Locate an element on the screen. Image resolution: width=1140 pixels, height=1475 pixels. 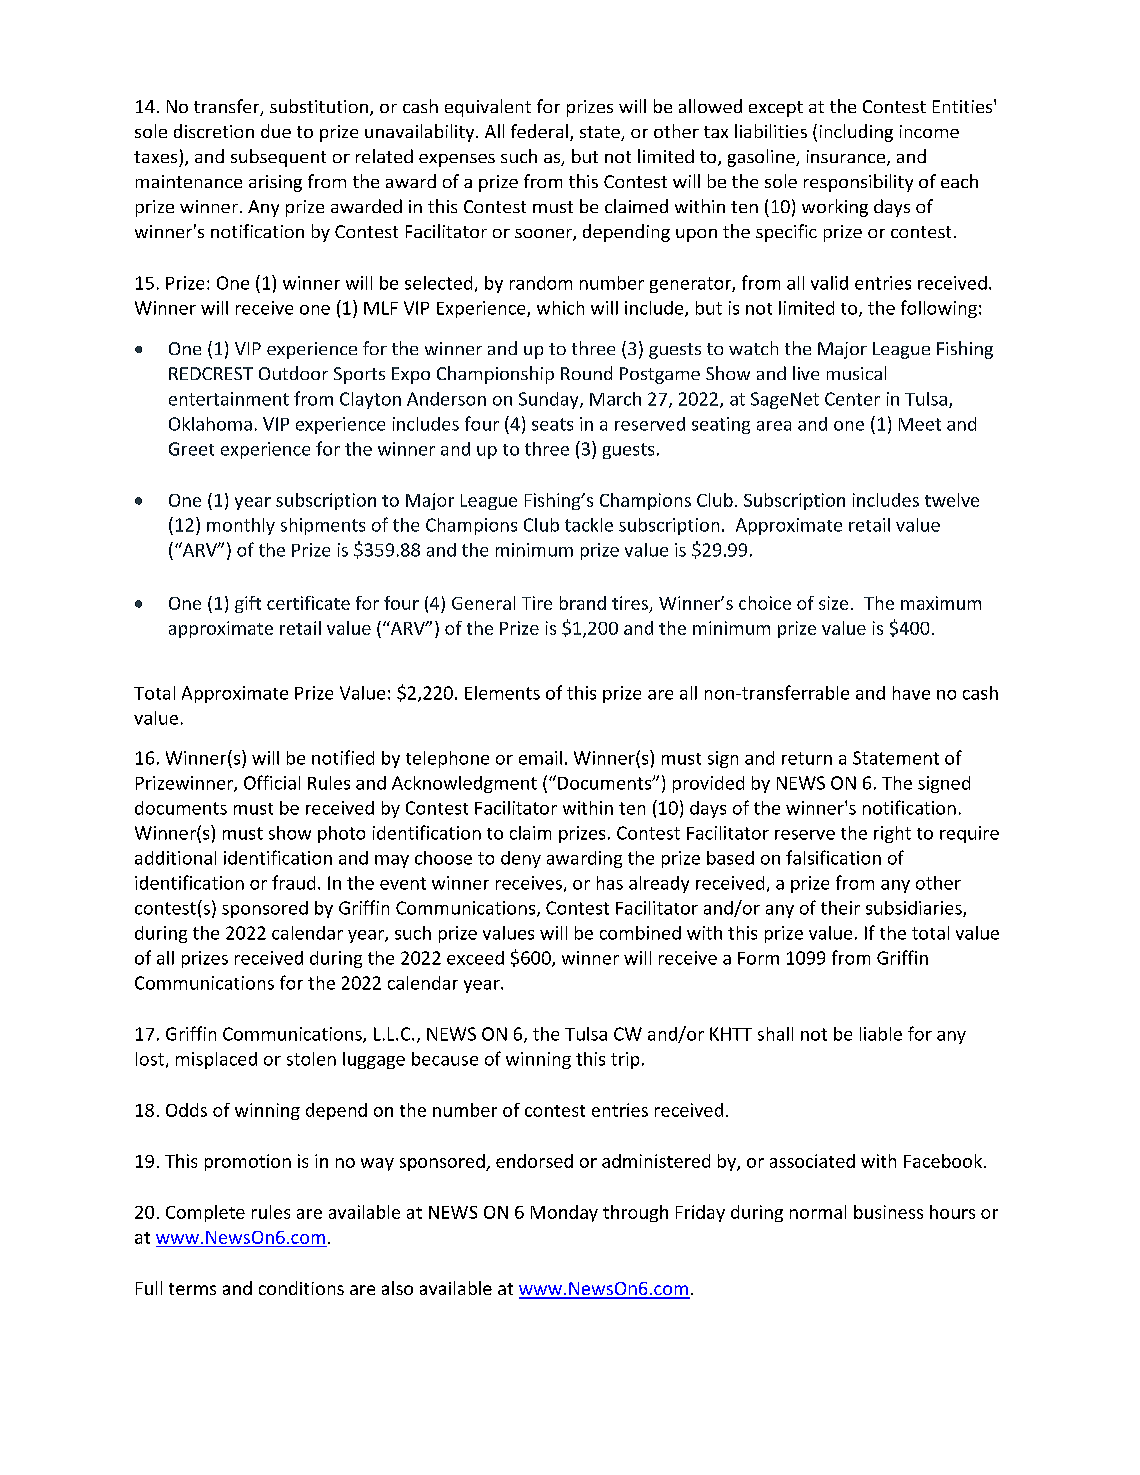
federal is located at coordinates (539, 131).
